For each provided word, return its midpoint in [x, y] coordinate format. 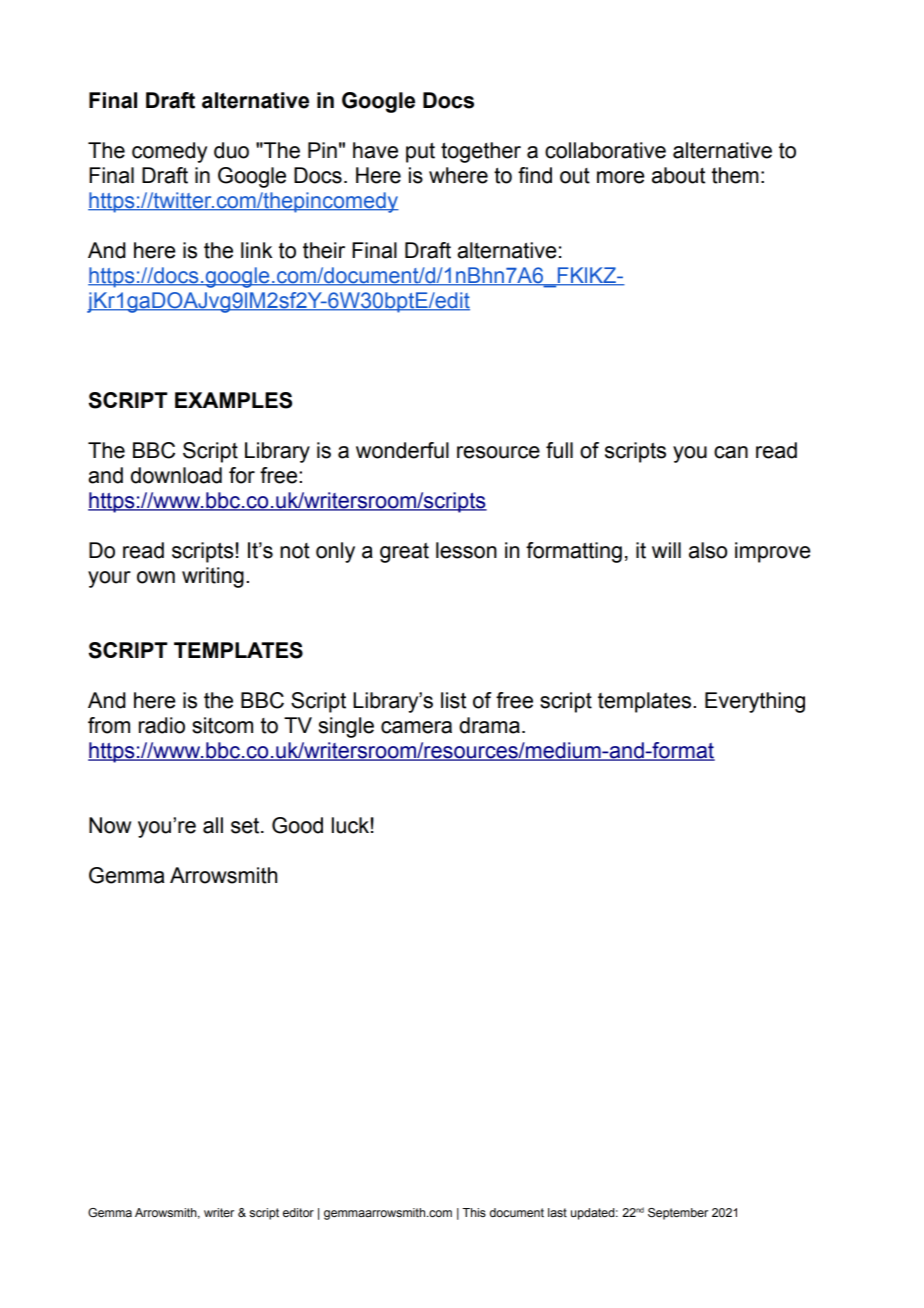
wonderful [402, 450]
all [213, 825]
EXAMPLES [233, 400]
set [246, 825]
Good [297, 825]
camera [416, 727]
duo [231, 150]
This [474, 1212]
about [678, 175]
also [708, 550]
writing [213, 577]
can [731, 452]
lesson [466, 550]
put [420, 152]
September [678, 1214]
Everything [755, 702]
